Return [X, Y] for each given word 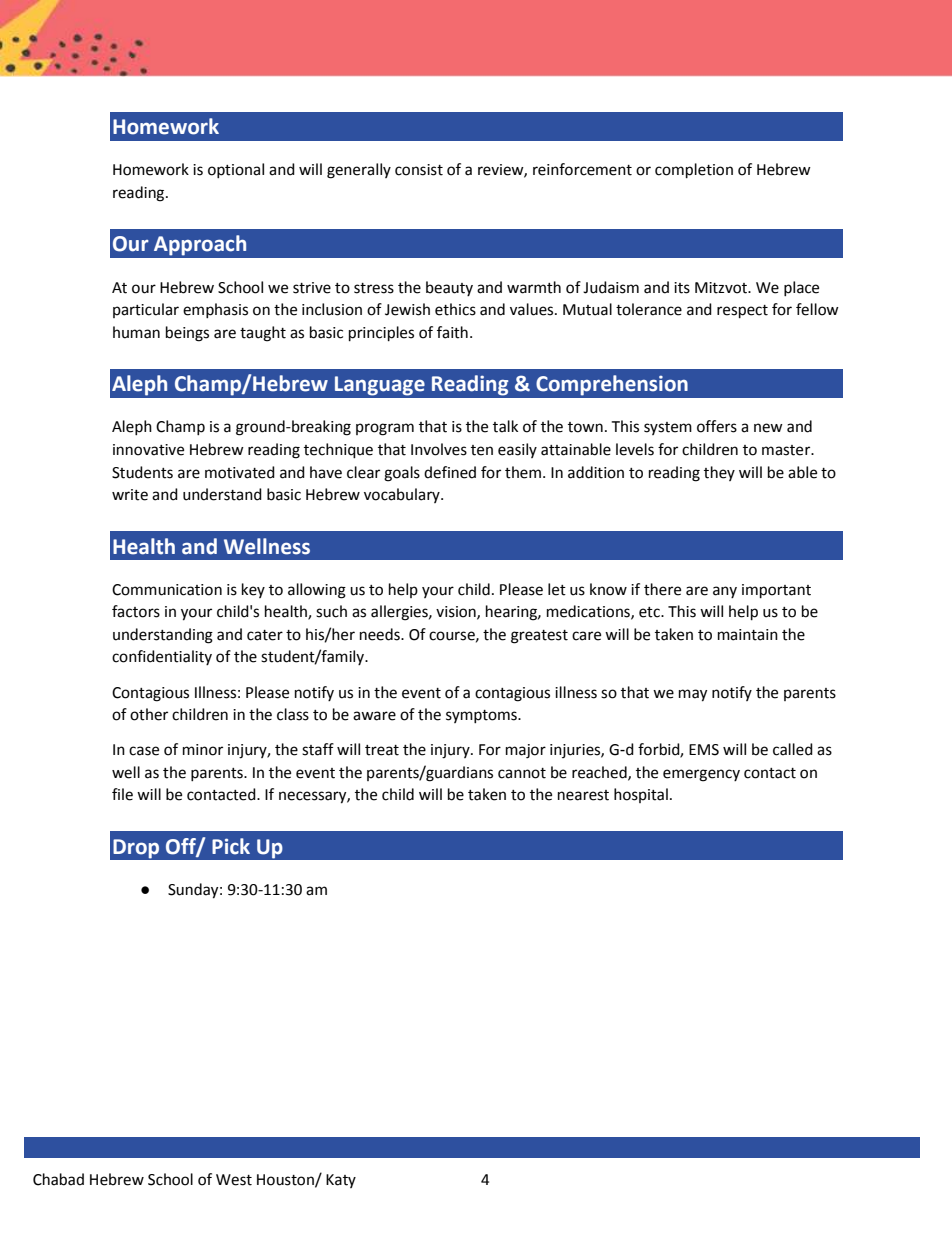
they [719, 473]
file [122, 794]
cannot [522, 773]
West [234, 1180]
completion [694, 171]
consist [419, 170]
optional [236, 170]
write [130, 495]
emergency [701, 775]
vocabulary [403, 495]
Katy [341, 1181]
